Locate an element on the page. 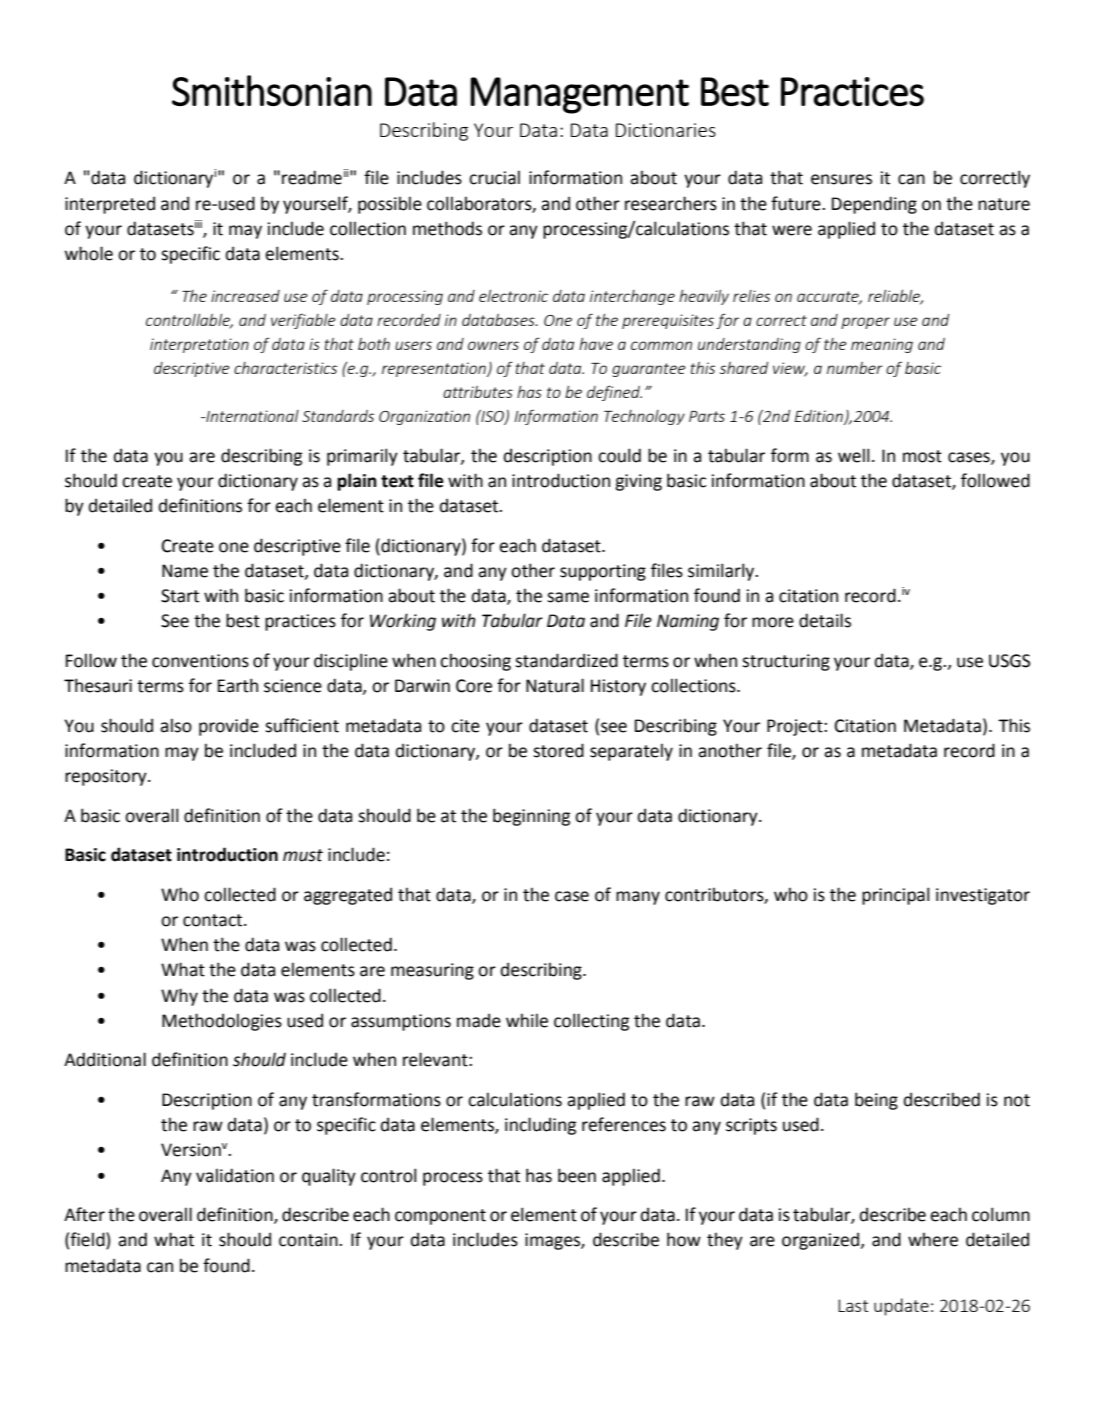 This page has width=1095, height=1417. Why is located at coordinates (179, 997).
